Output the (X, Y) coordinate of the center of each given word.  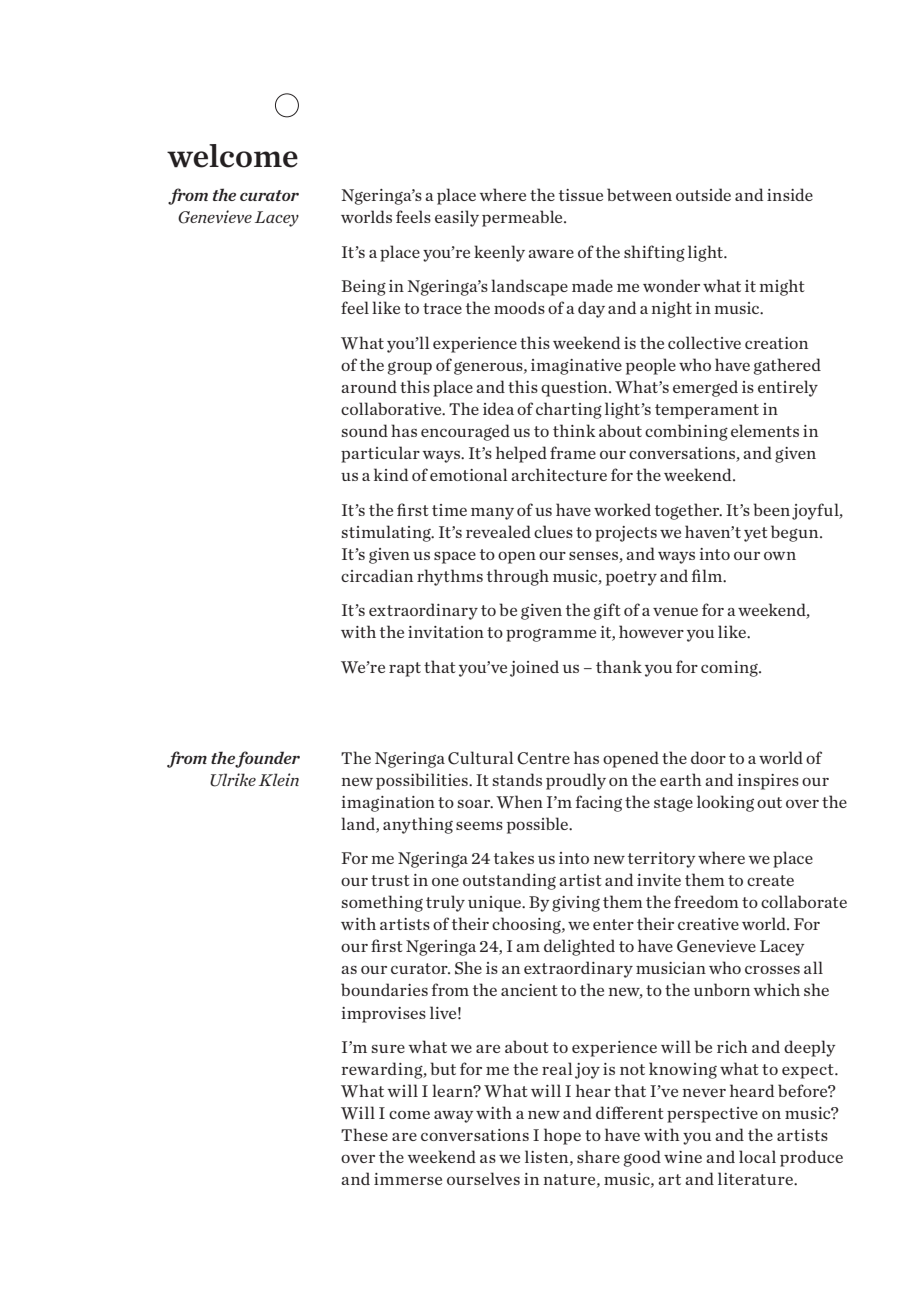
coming (730, 669)
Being (364, 288)
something (382, 903)
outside (703, 194)
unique (495, 904)
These (364, 1134)
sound (365, 430)
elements (765, 430)
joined (534, 668)
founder (267, 759)
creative (708, 924)
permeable (523, 218)
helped (521, 454)
